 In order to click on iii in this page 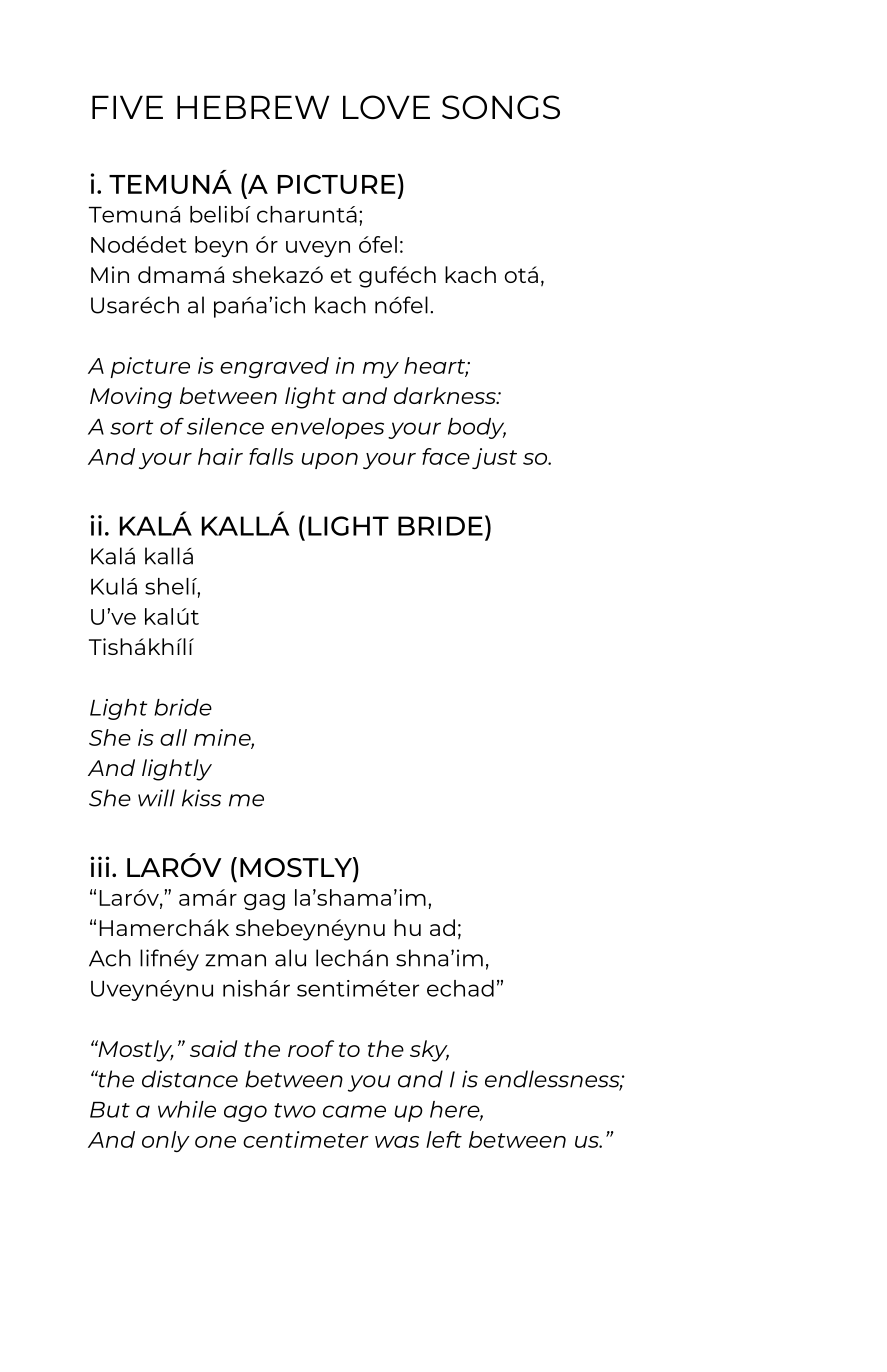, I will do `click(99, 866)`.
